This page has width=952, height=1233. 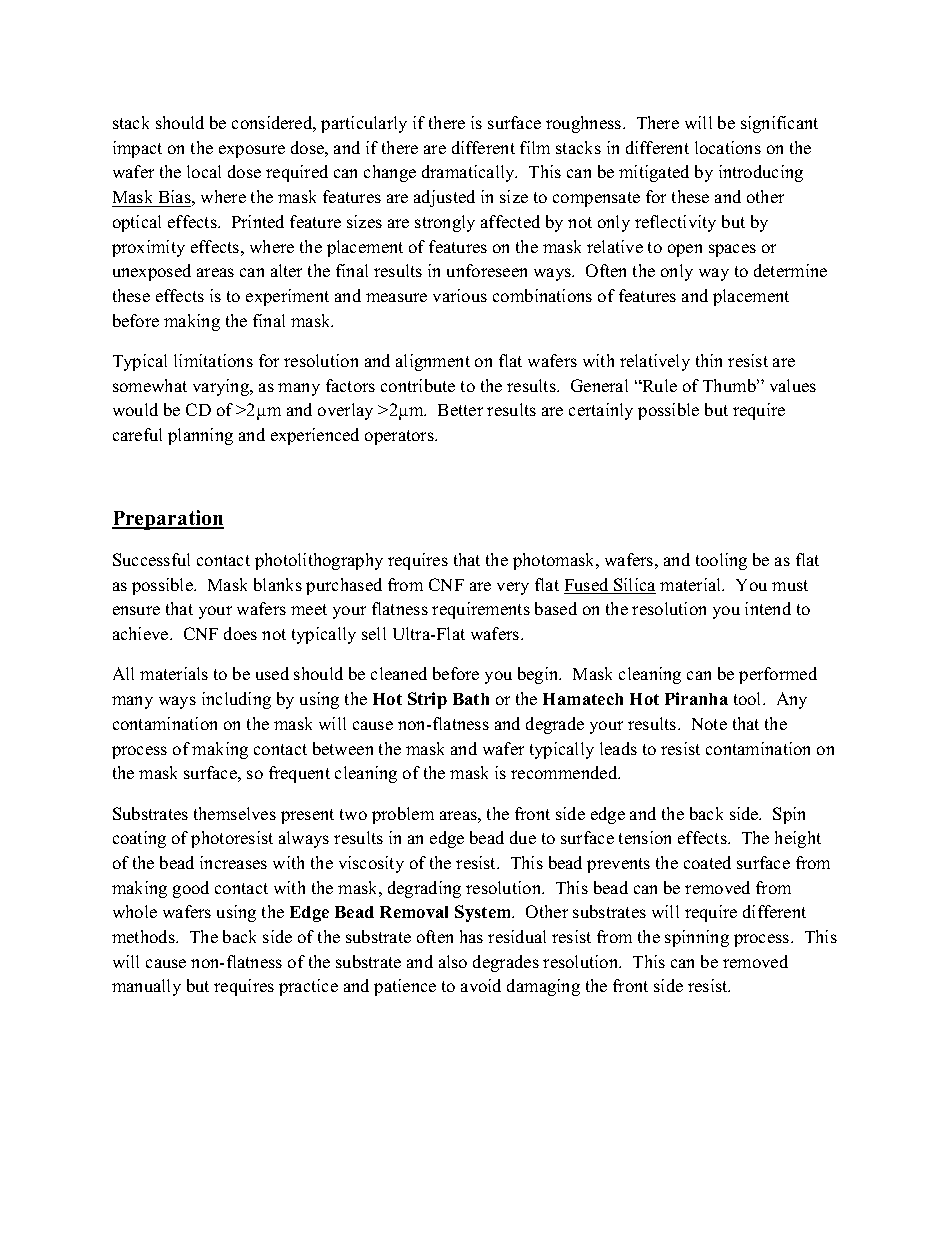 I want to click on Piranha, so click(x=696, y=698).
